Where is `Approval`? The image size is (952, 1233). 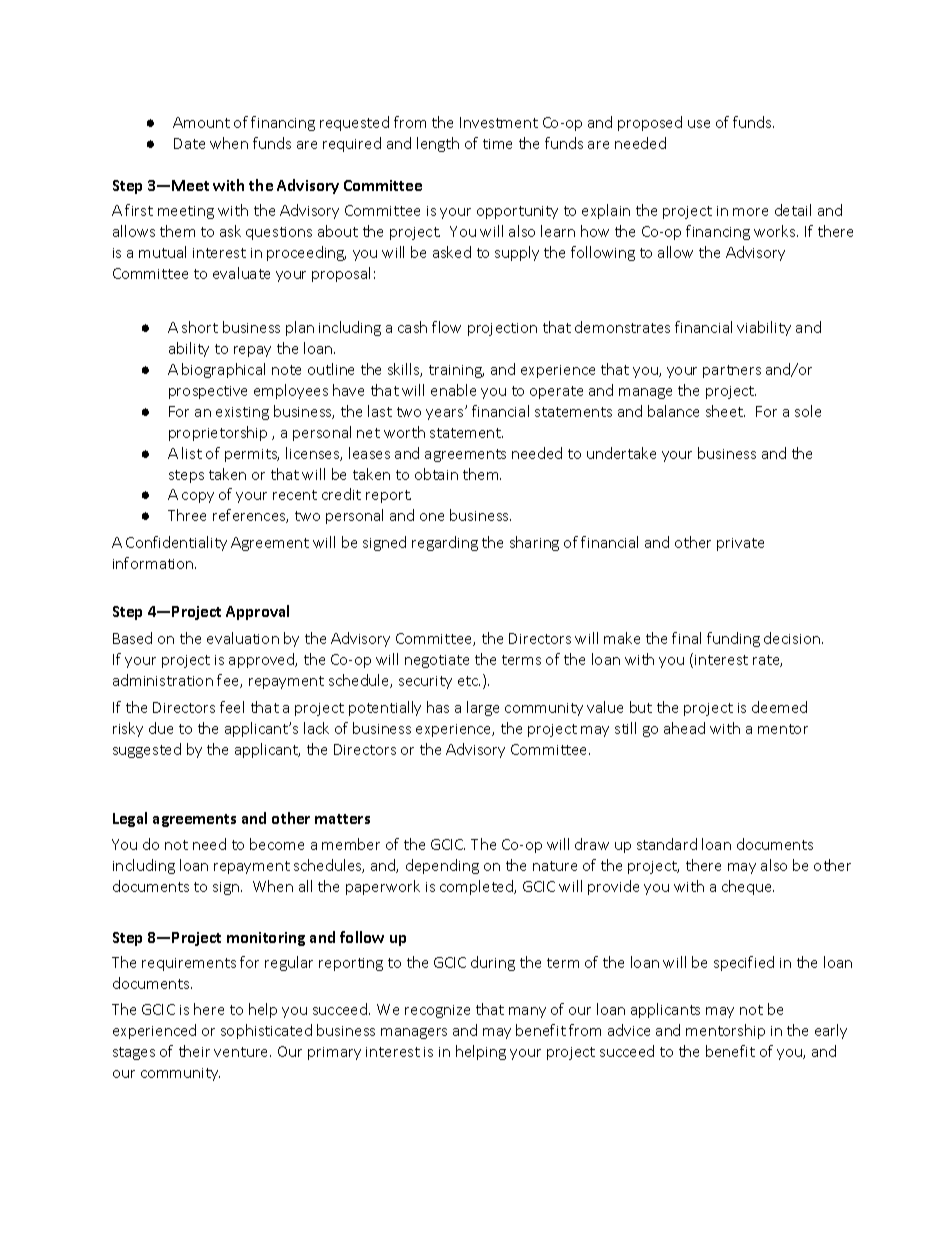
Approval is located at coordinates (257, 612).
